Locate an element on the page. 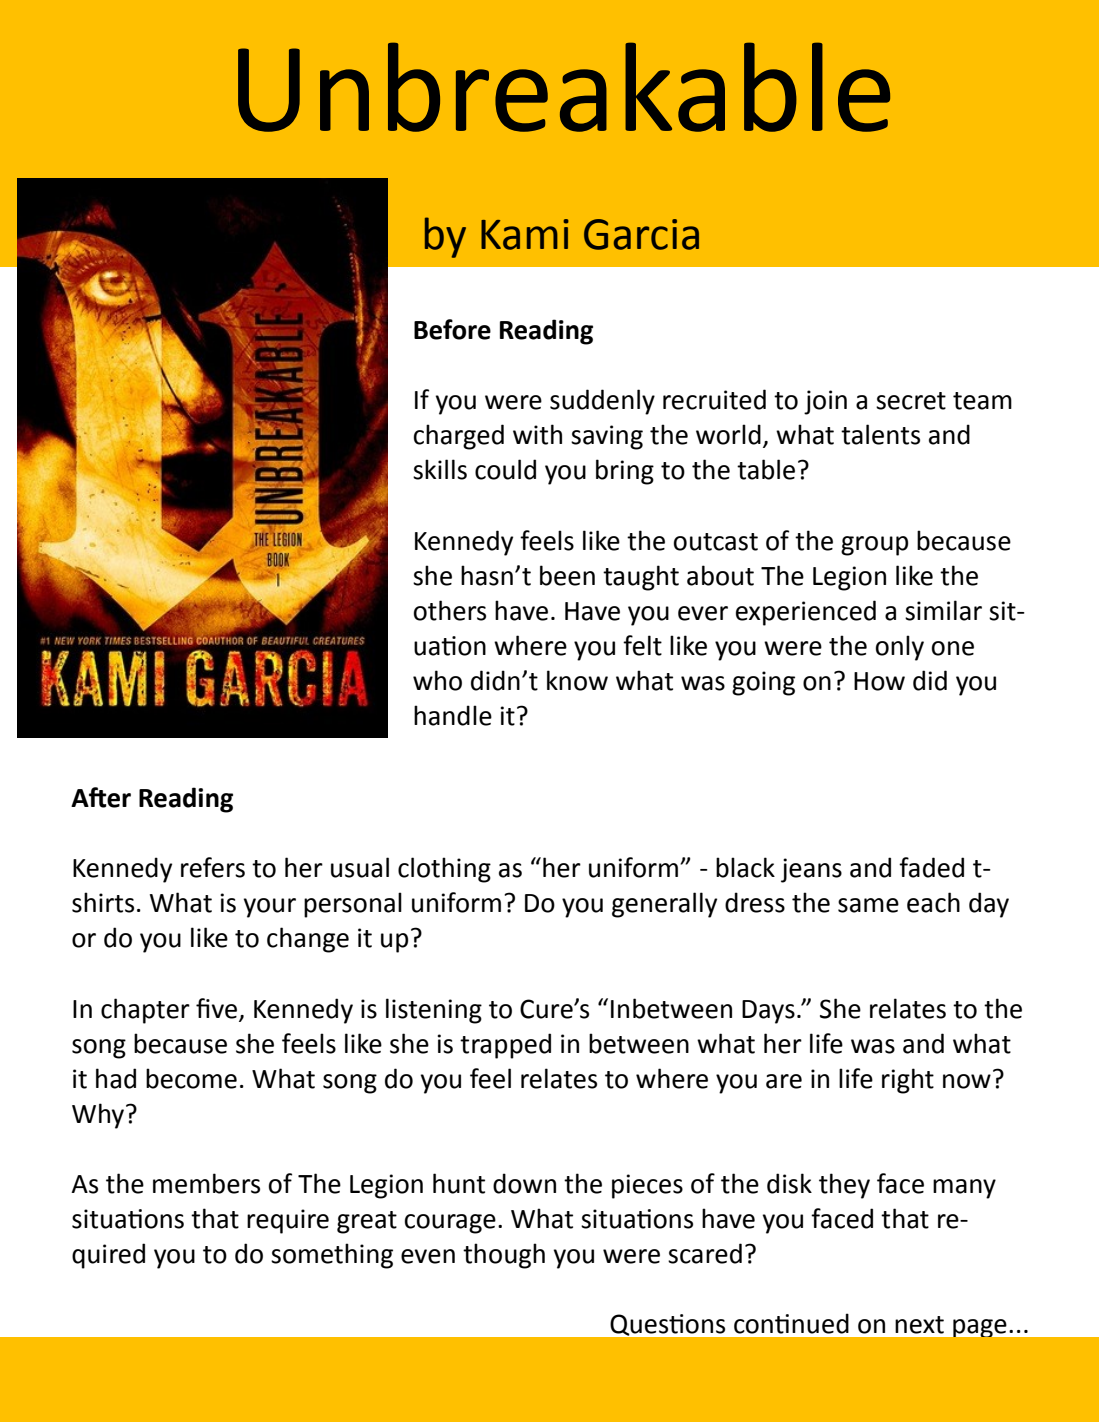 Image resolution: width=1099 pixels, height=1422 pixels. Kami is located at coordinates (525, 234).
